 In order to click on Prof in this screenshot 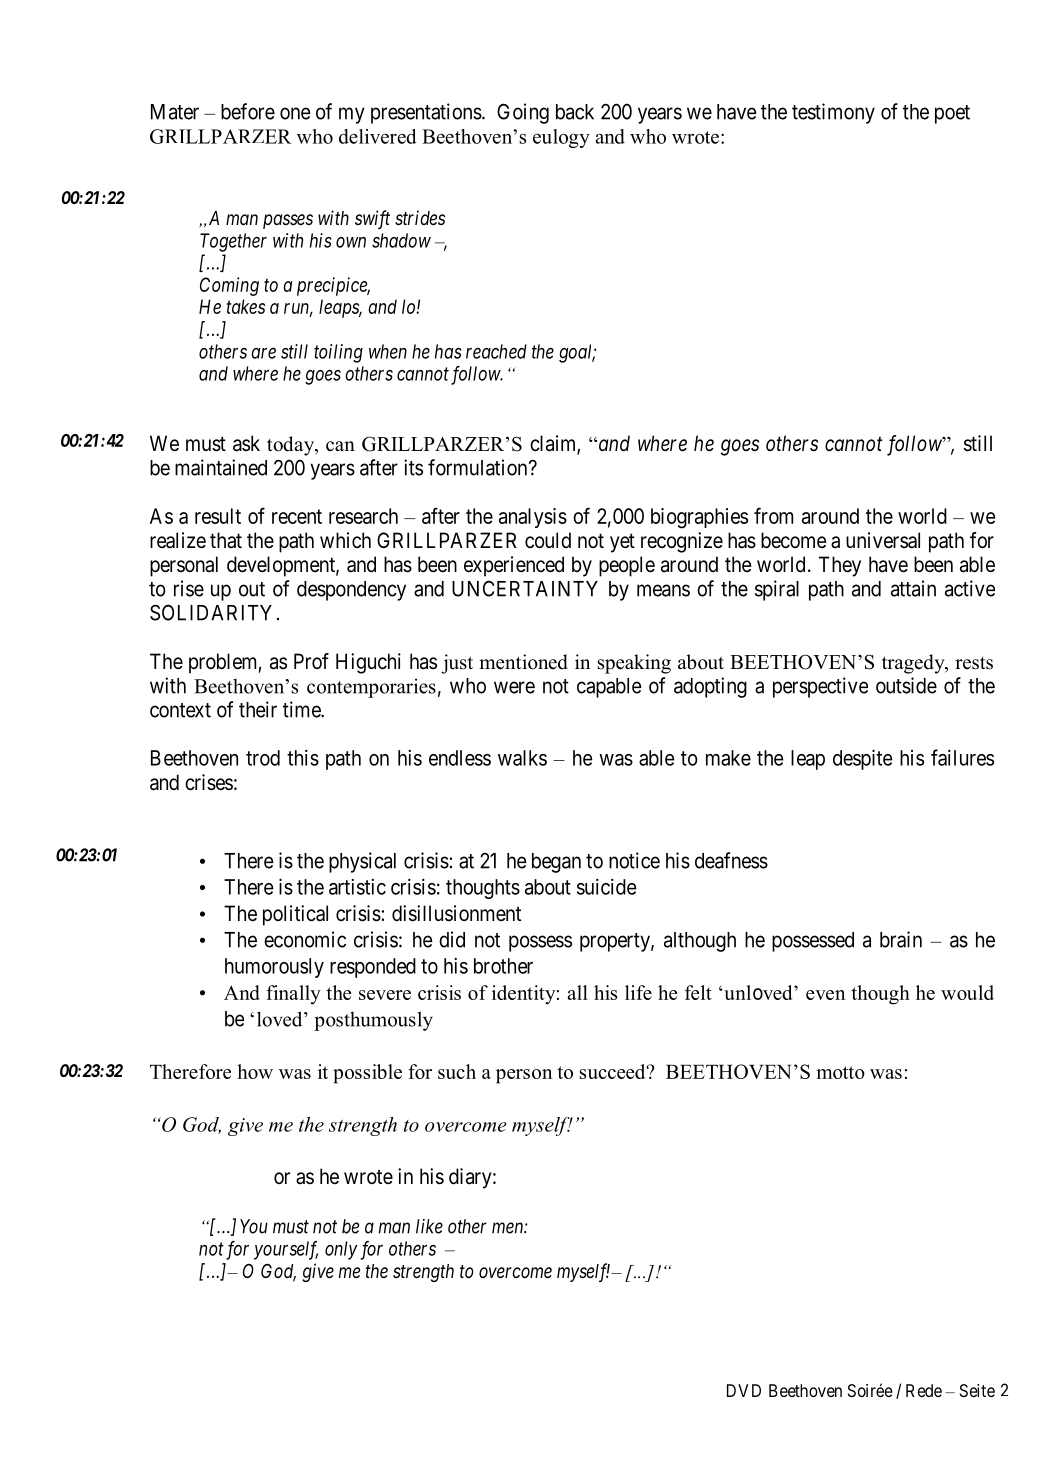, I will do `click(311, 661)`.
